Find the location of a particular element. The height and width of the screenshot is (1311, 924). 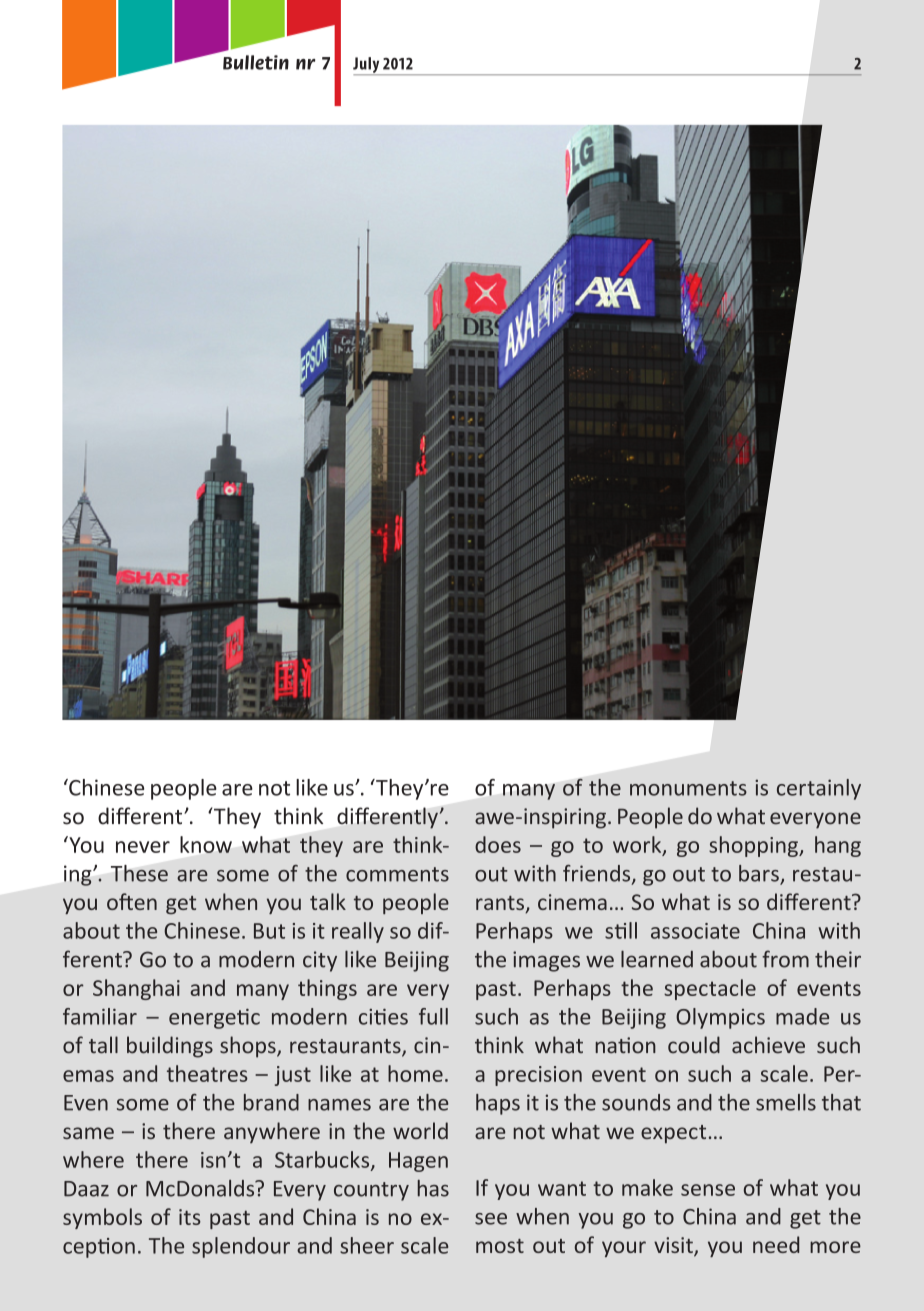

know is located at coordinates (206, 844).
